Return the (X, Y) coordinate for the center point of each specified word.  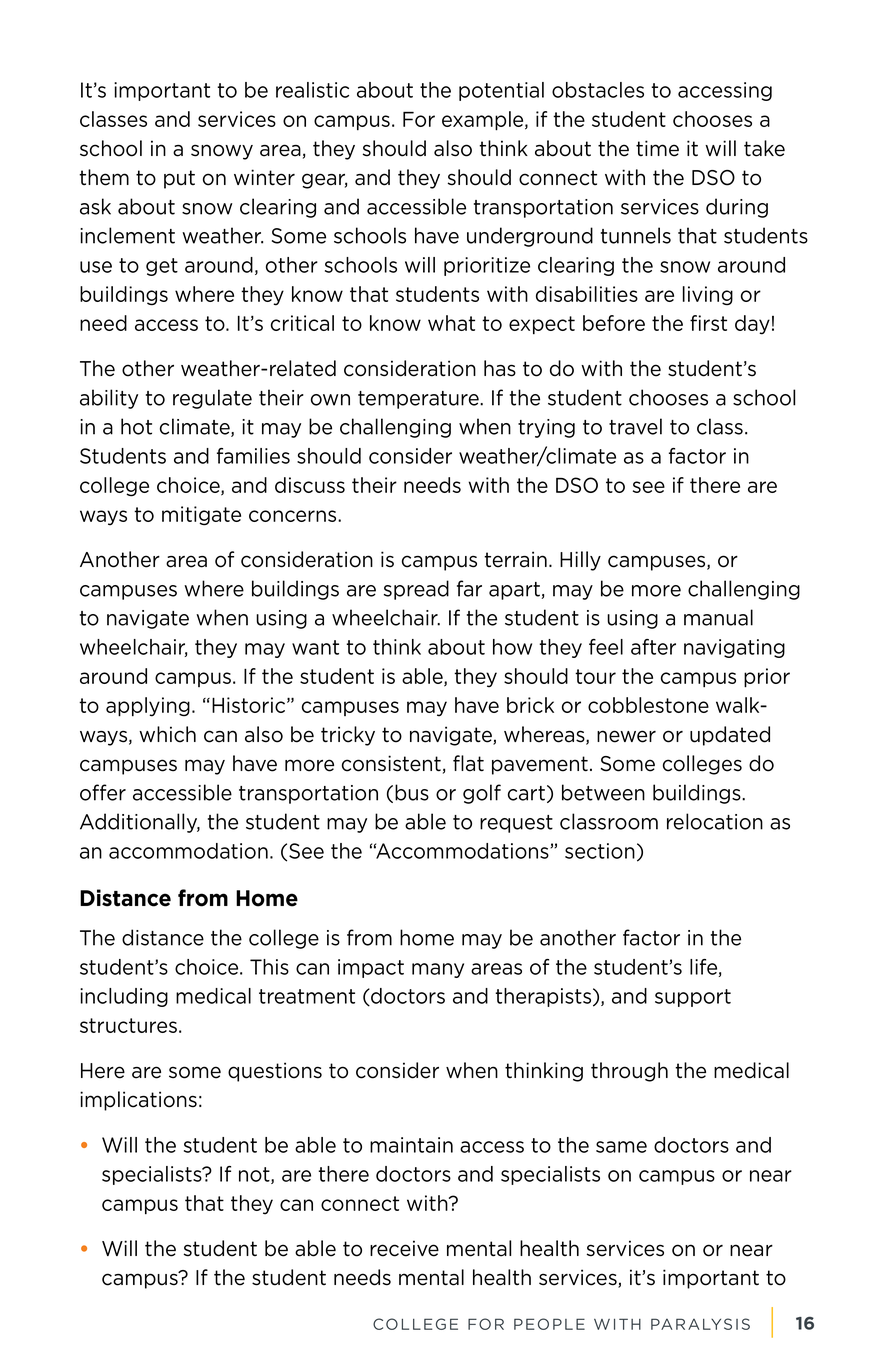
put (179, 179)
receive (404, 1248)
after (653, 647)
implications (138, 1101)
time (657, 148)
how (512, 647)
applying (148, 707)
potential (501, 91)
